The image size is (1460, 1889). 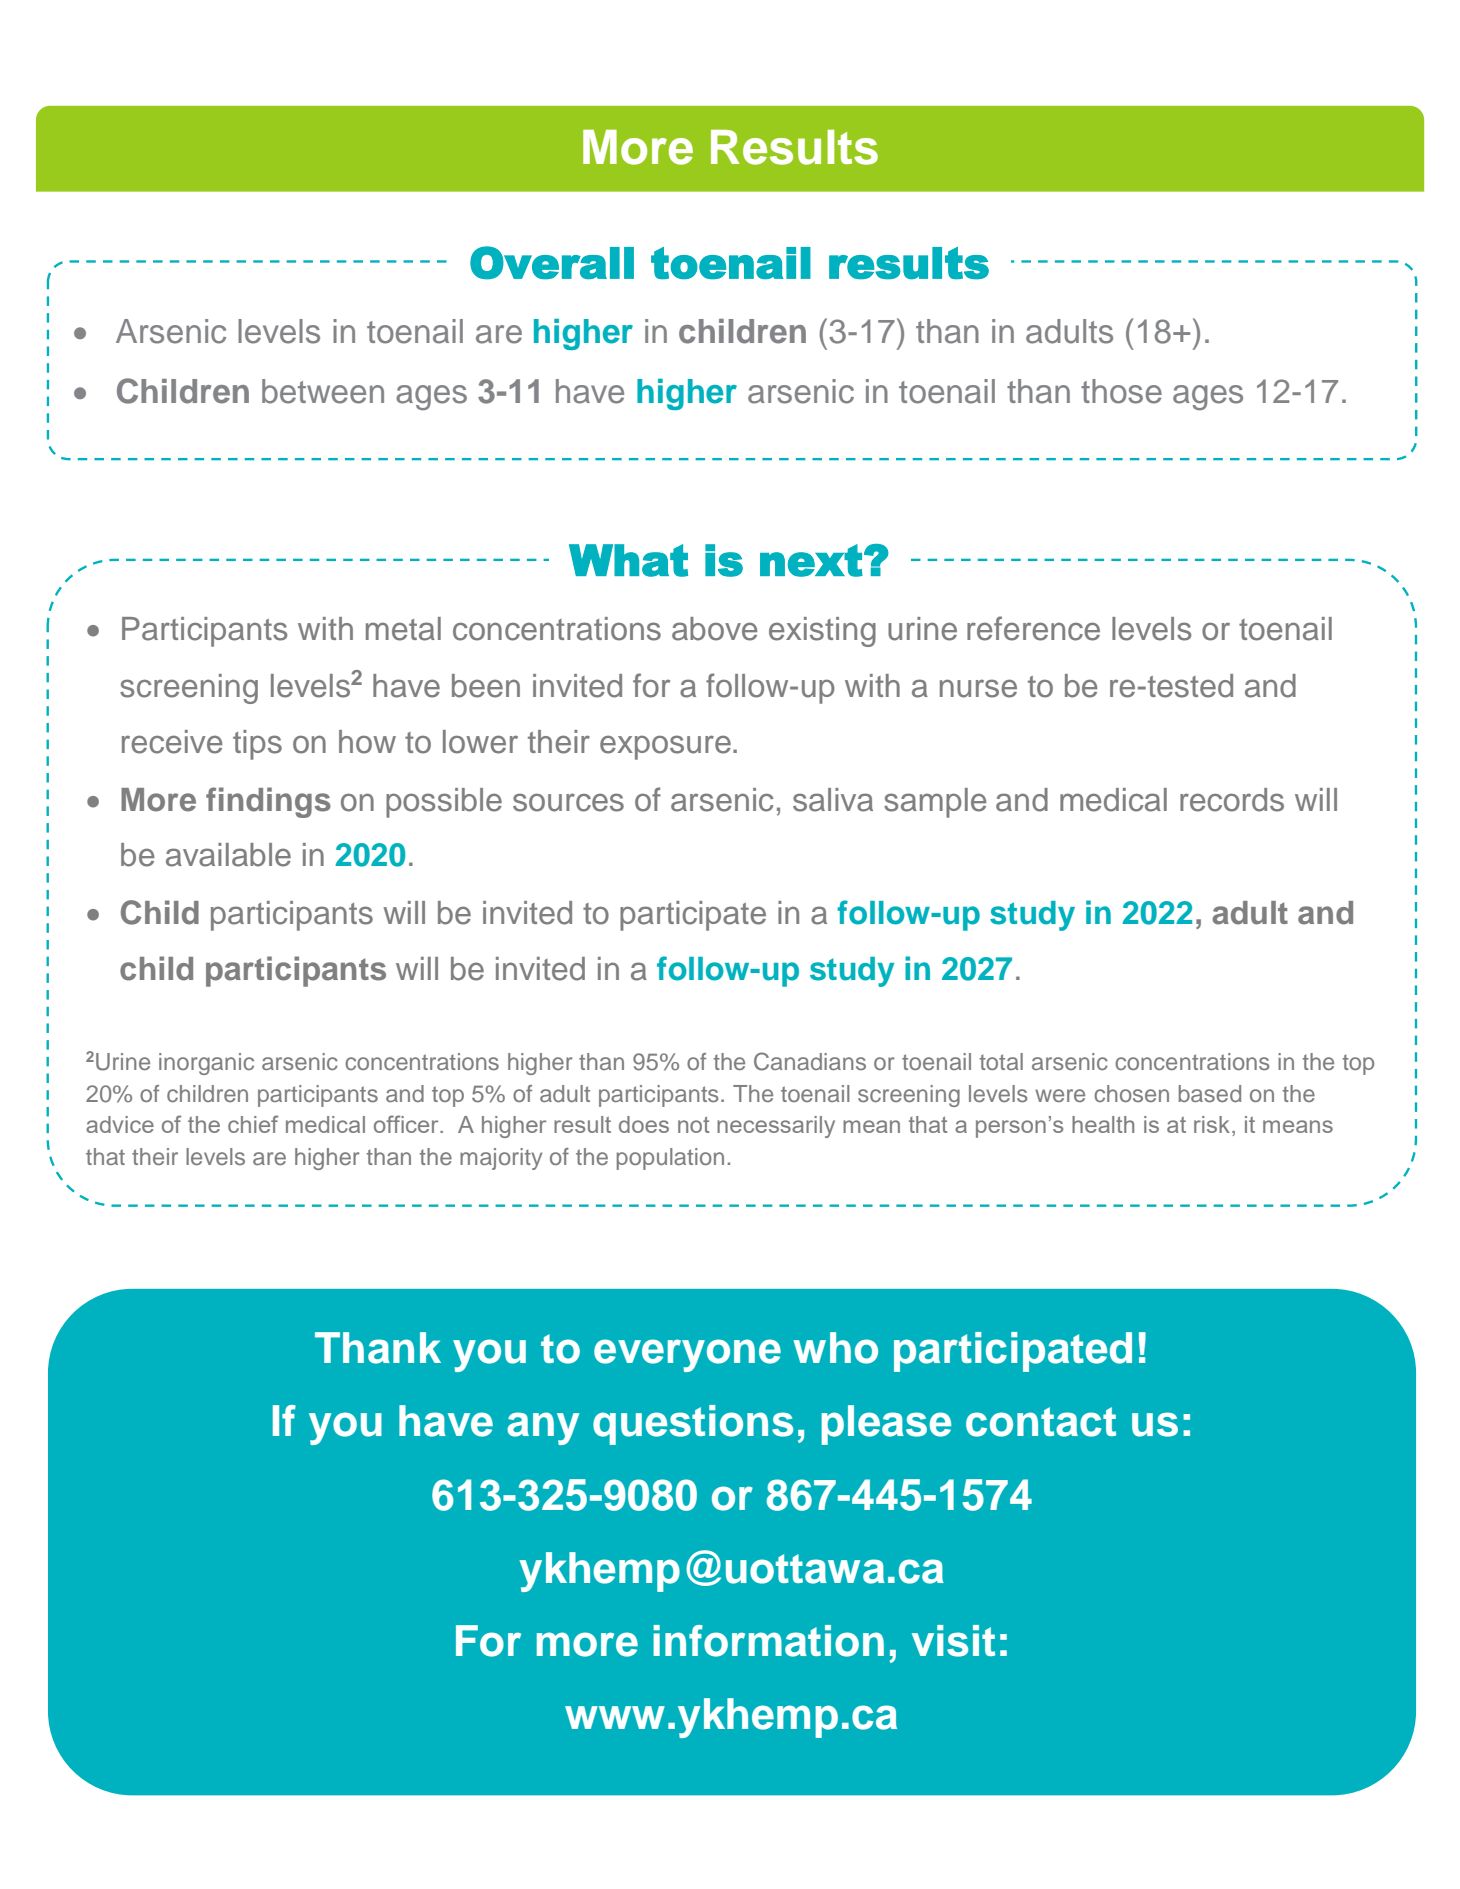 What do you see at coordinates (768, 1641) in the screenshot?
I see `information` at bounding box center [768, 1641].
